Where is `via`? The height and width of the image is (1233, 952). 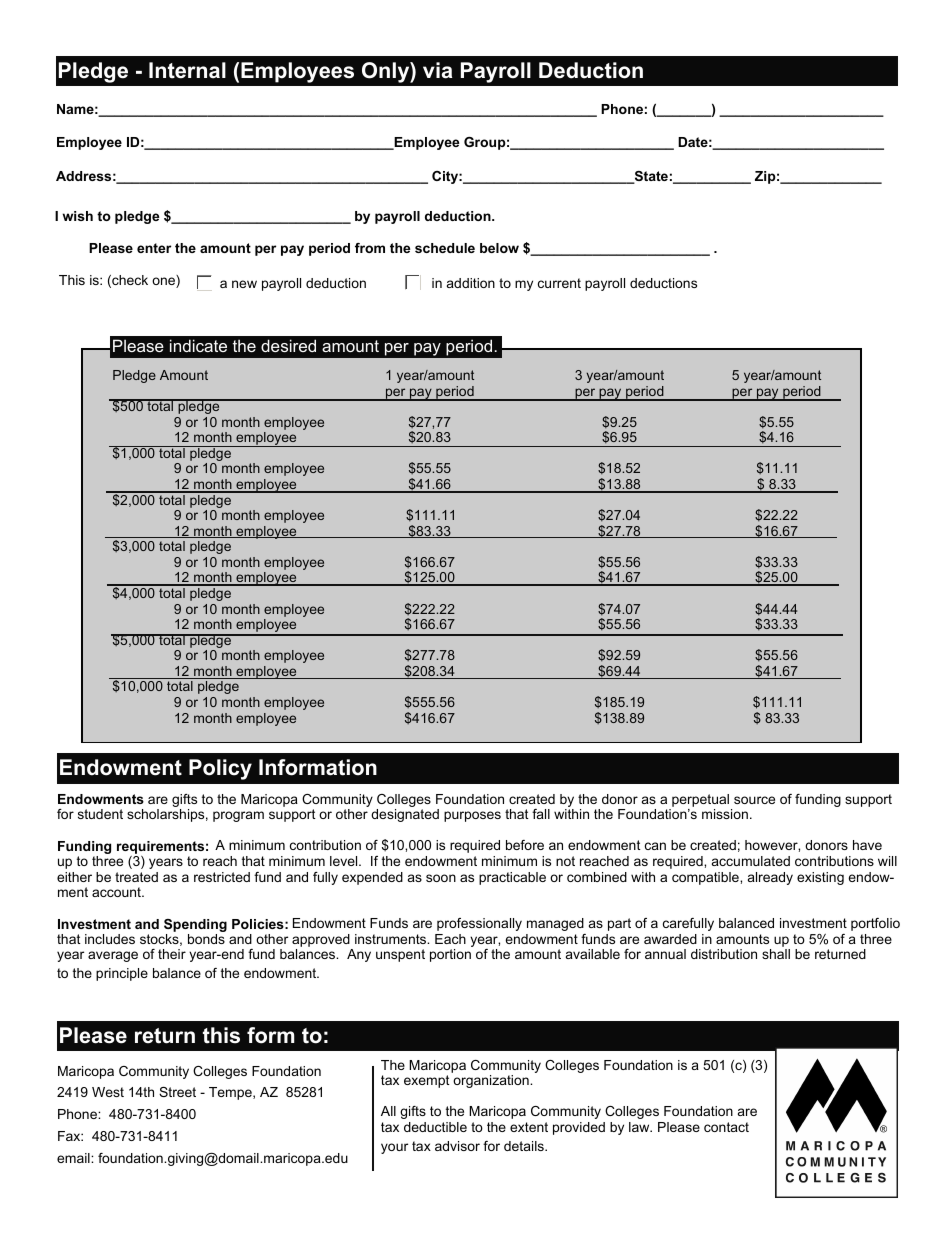
via is located at coordinates (437, 70).
